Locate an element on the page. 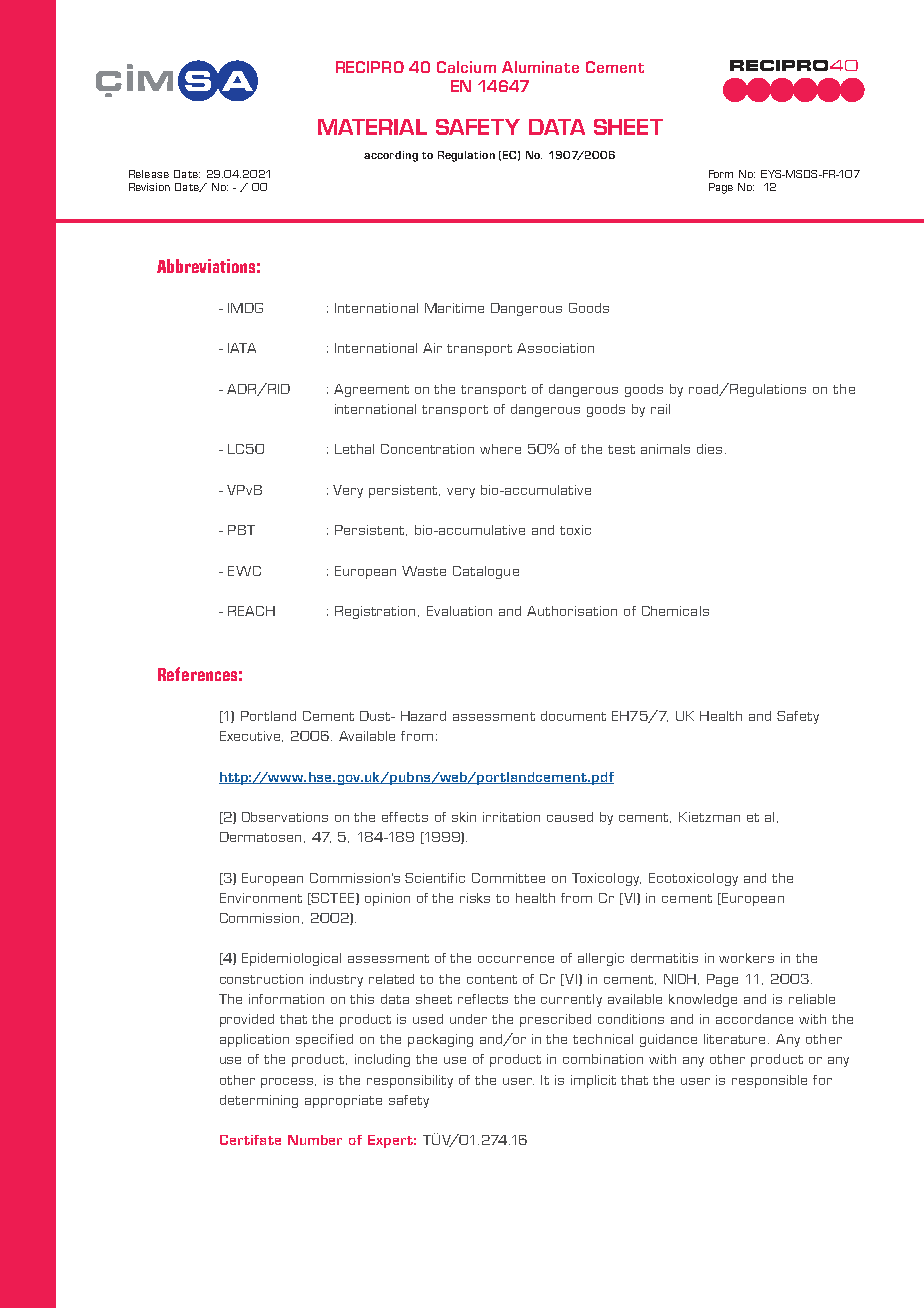 This image has width=924, height=1308. Abbreviations is located at coordinates (206, 266).
